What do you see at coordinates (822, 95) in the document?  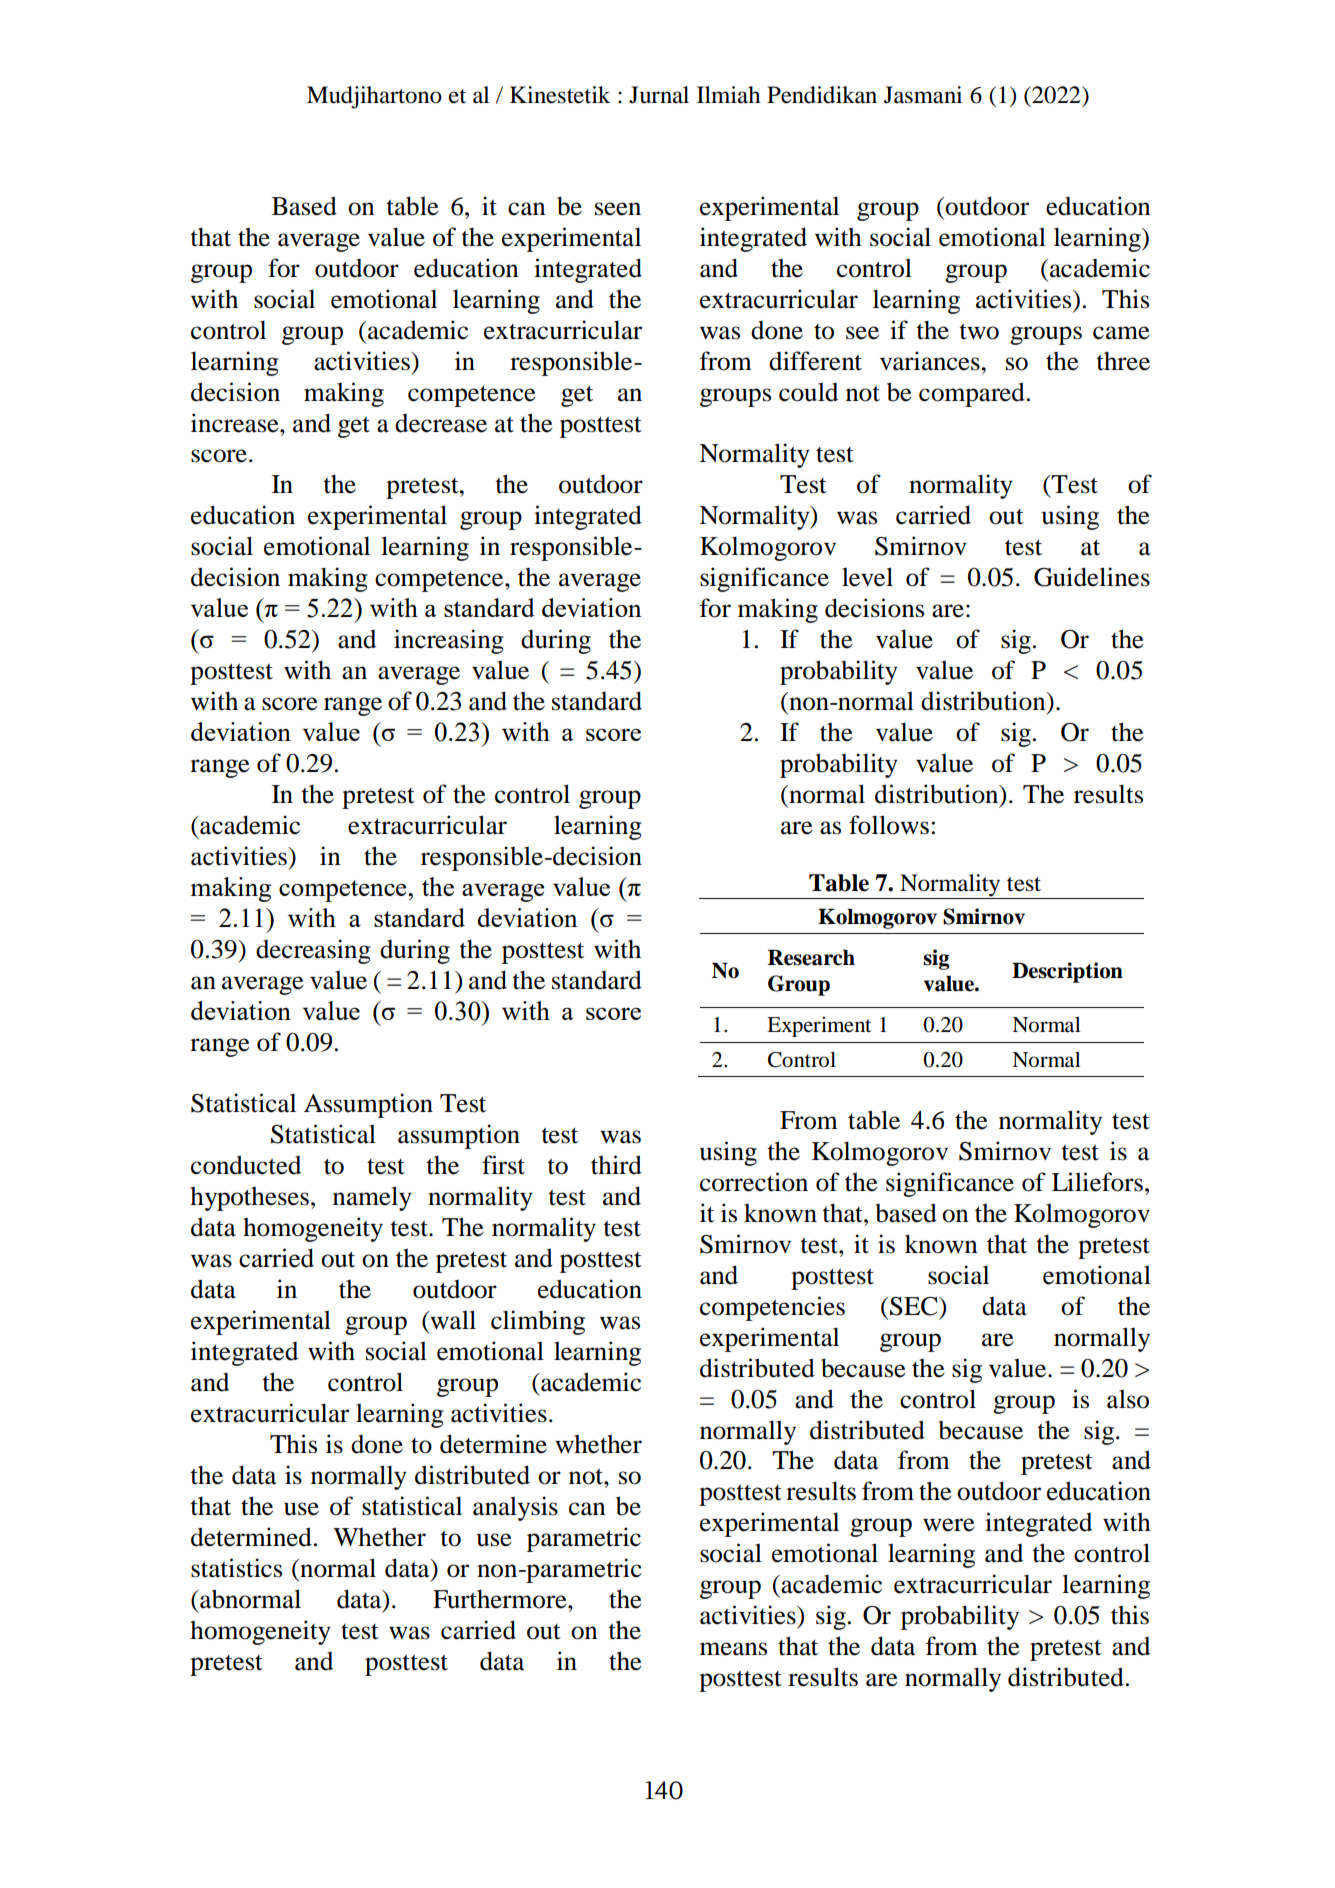 I see `Pendidikan` at bounding box center [822, 95].
